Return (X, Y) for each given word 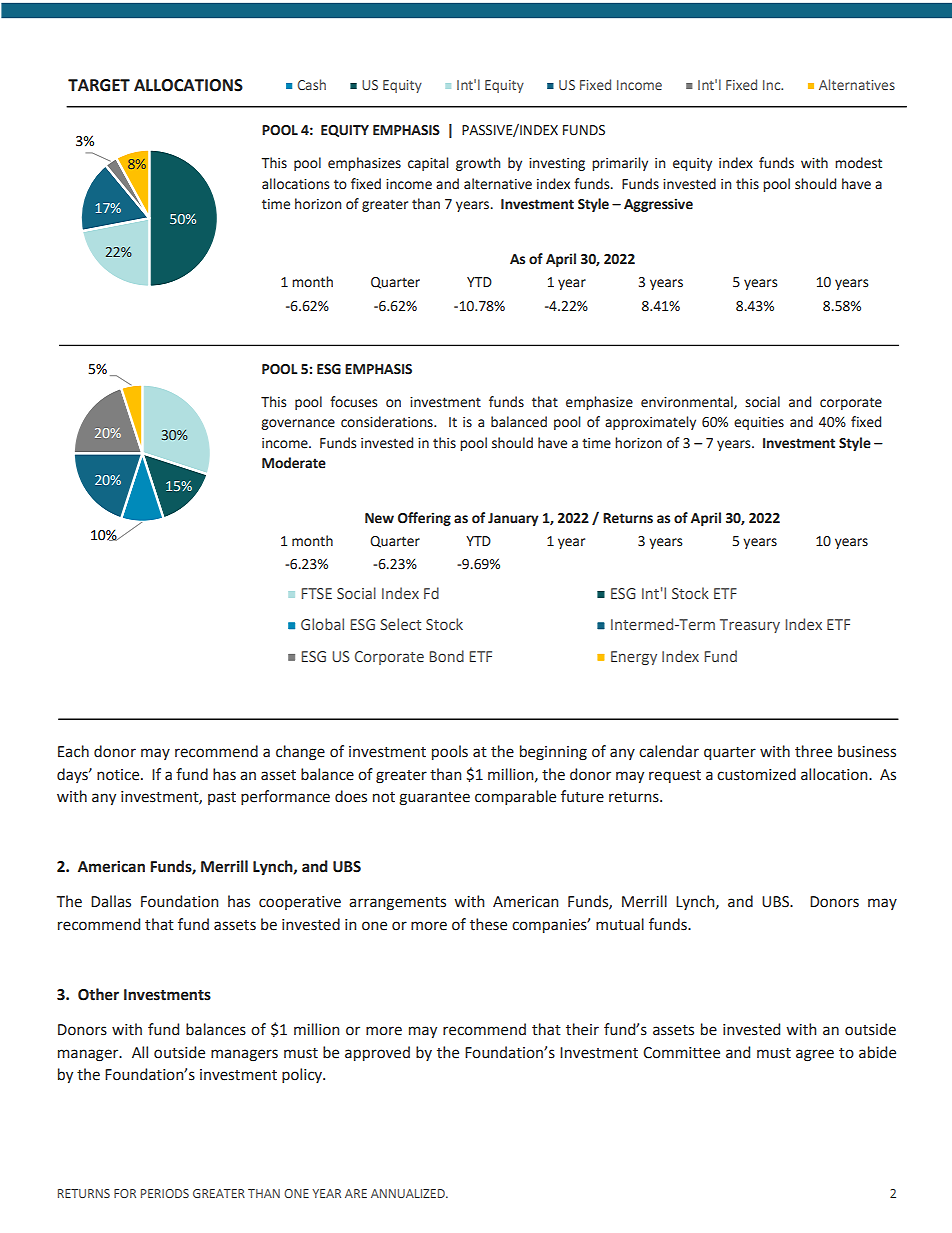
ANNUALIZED (409, 1193)
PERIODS (165, 1193)
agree (815, 1055)
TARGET (99, 85)
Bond (446, 656)
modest (858, 163)
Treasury (750, 626)
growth (478, 164)
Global (322, 624)
